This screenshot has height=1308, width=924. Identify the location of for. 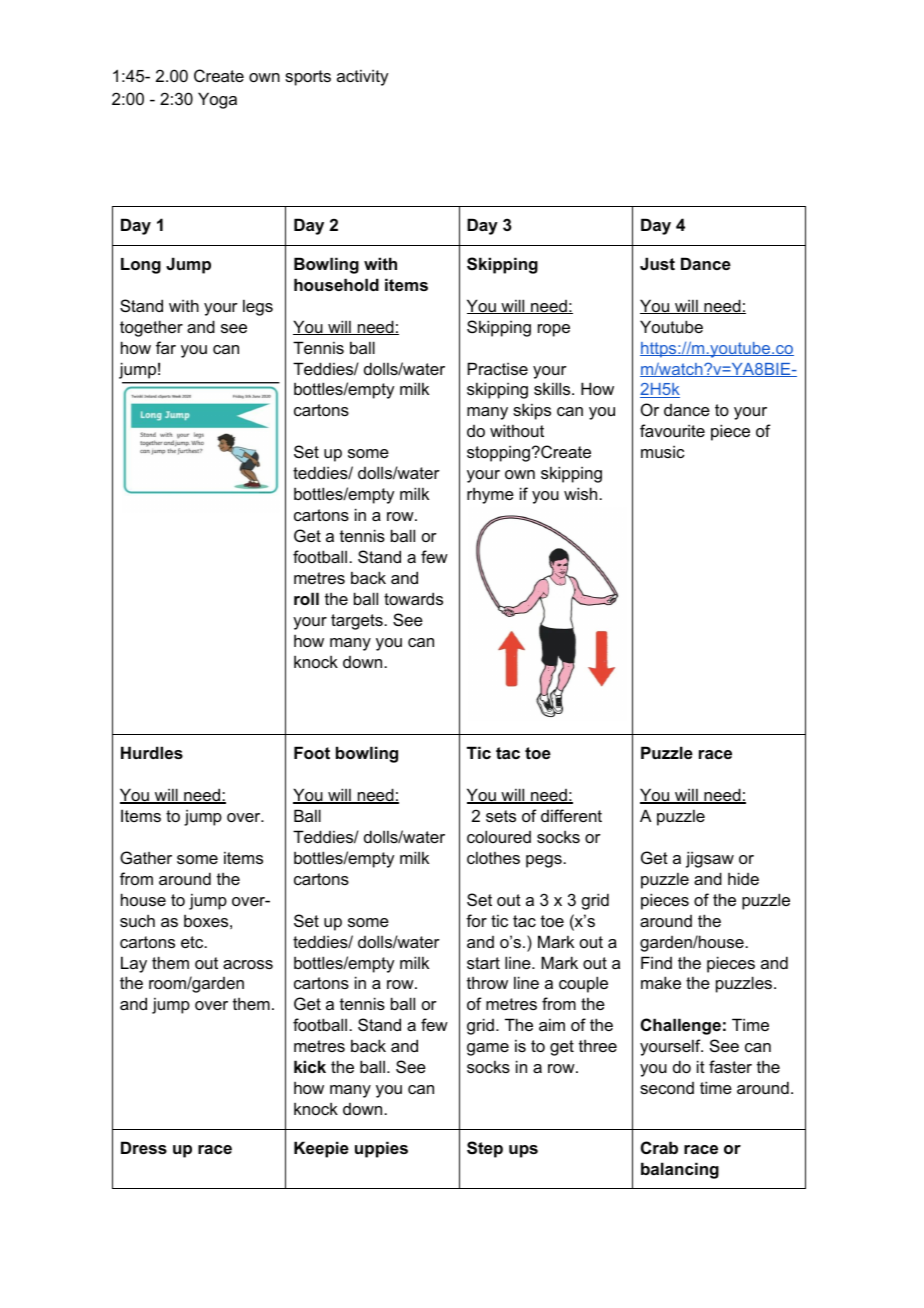
(476, 920).
